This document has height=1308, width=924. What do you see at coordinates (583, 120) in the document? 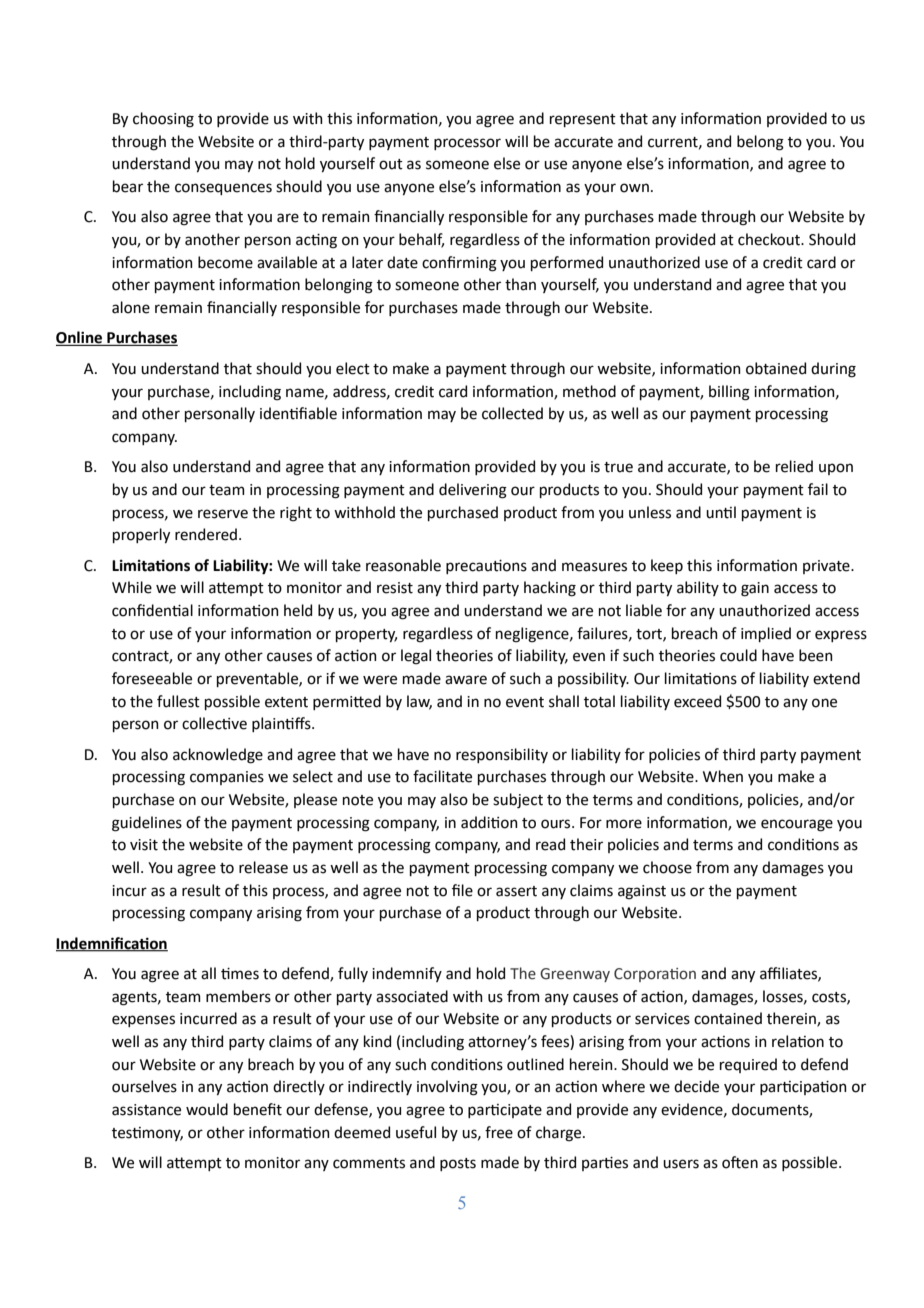
I see `represent` at bounding box center [583, 120].
